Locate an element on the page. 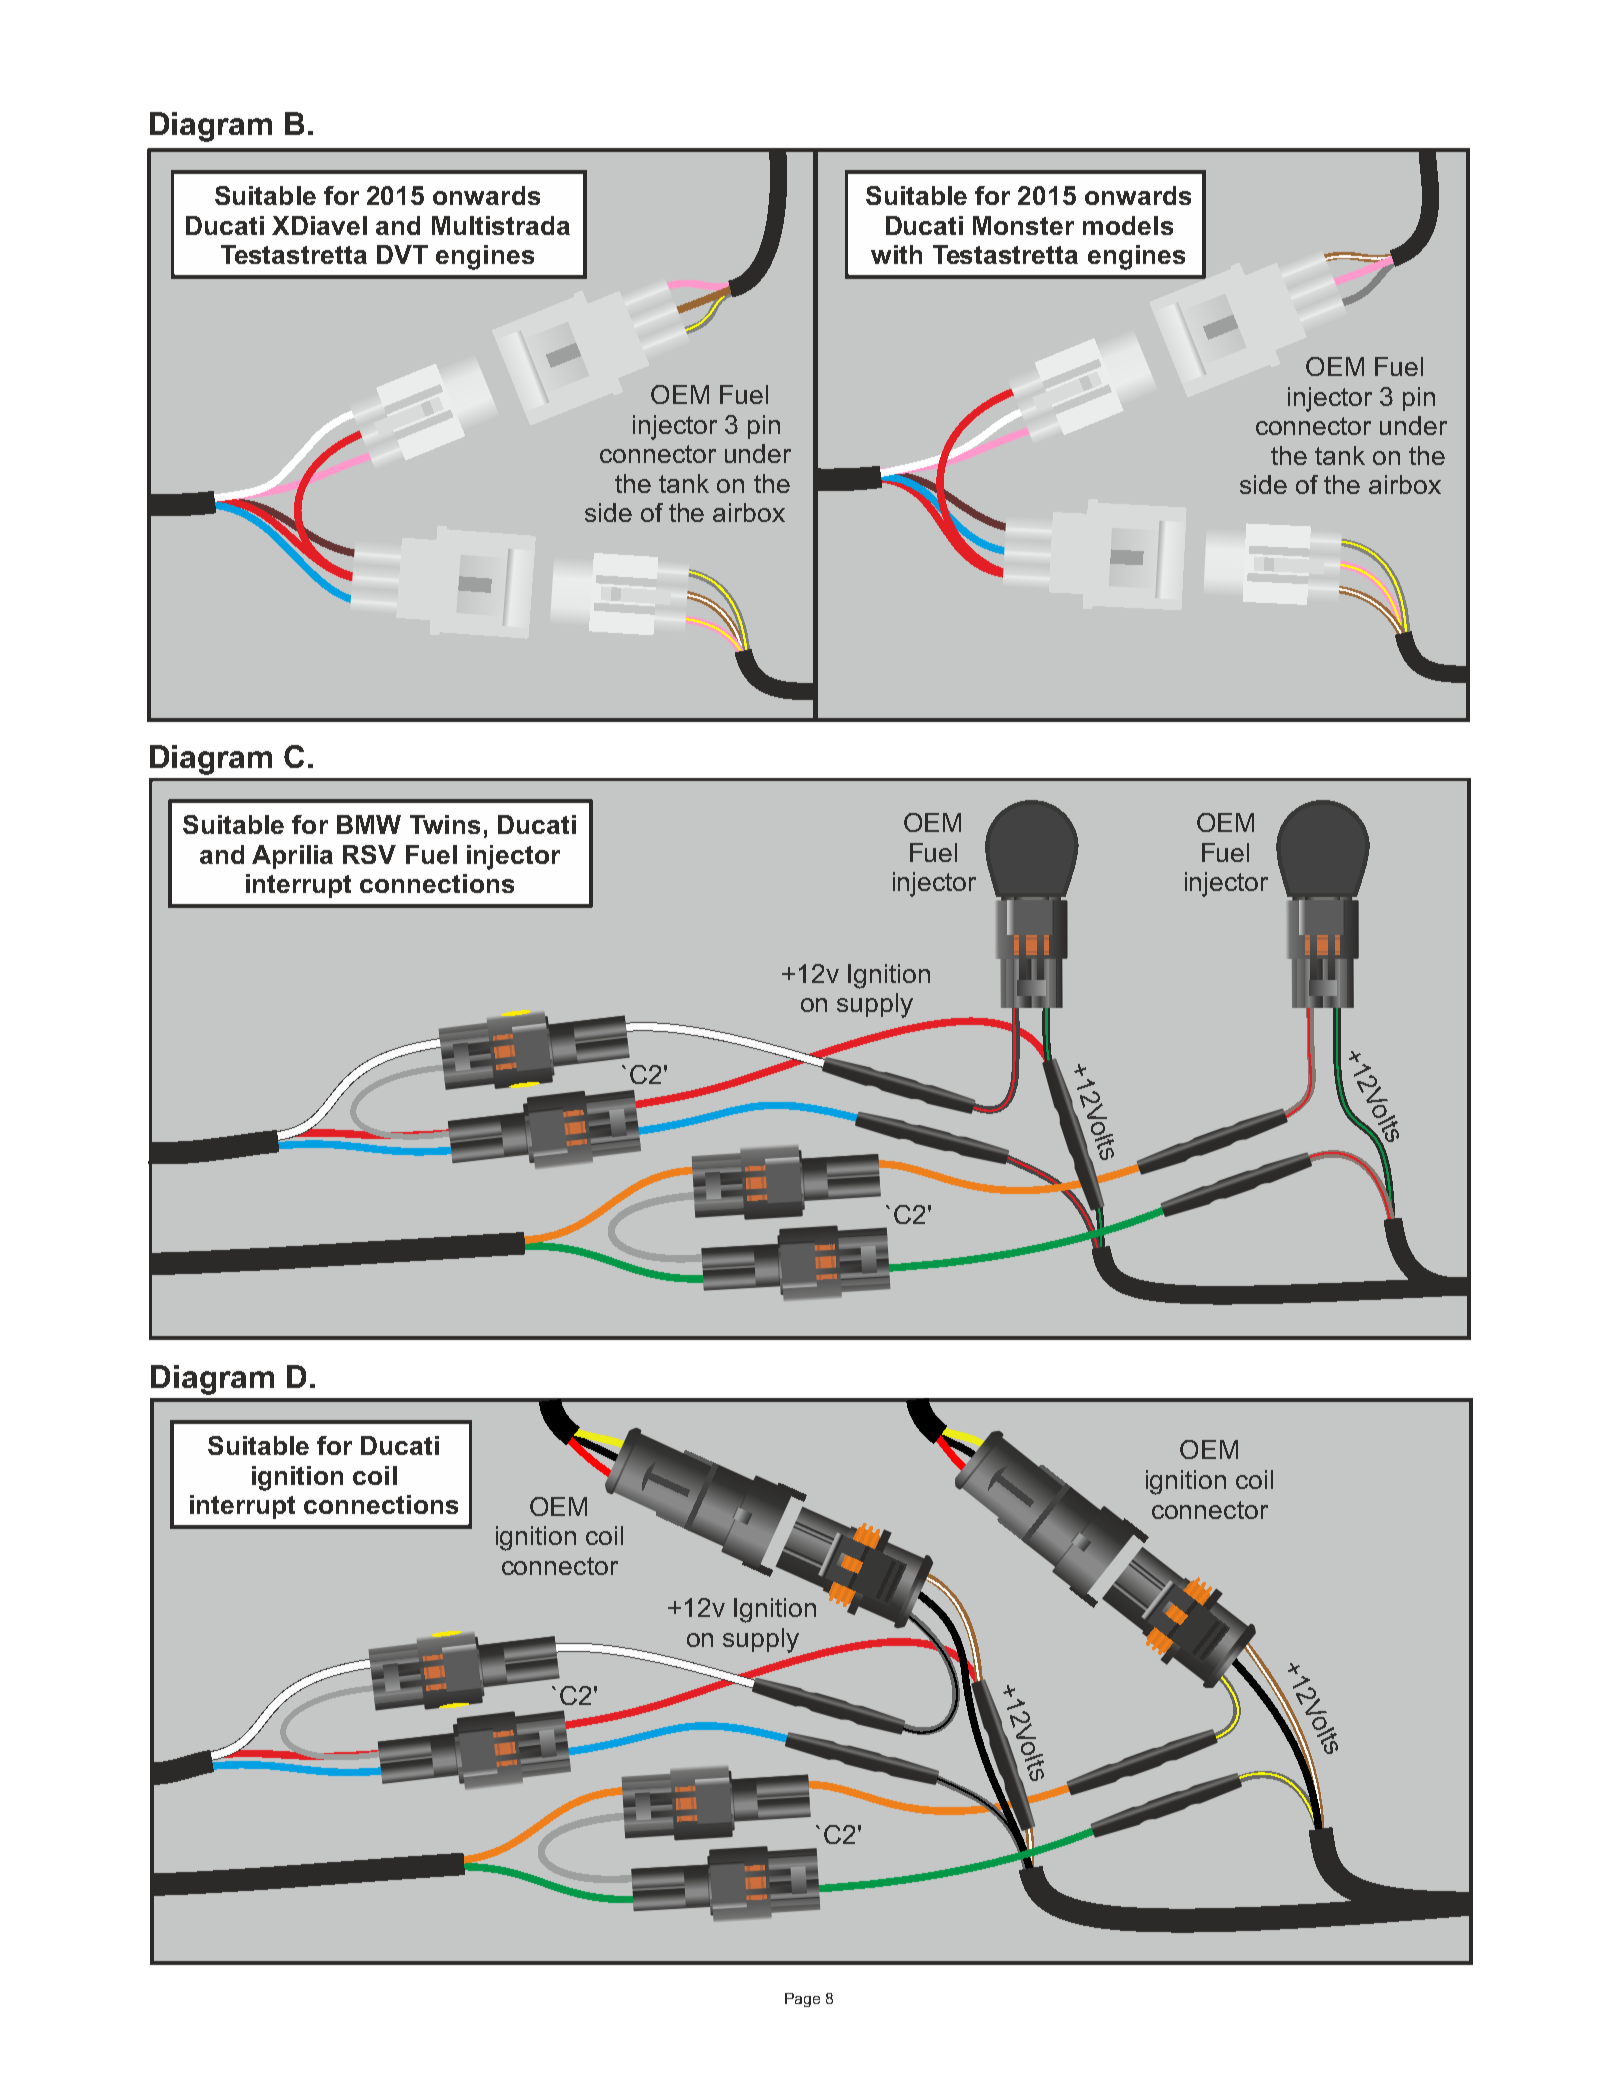 This page has height=2094, width=1618. DVT is located at coordinates (402, 254).
